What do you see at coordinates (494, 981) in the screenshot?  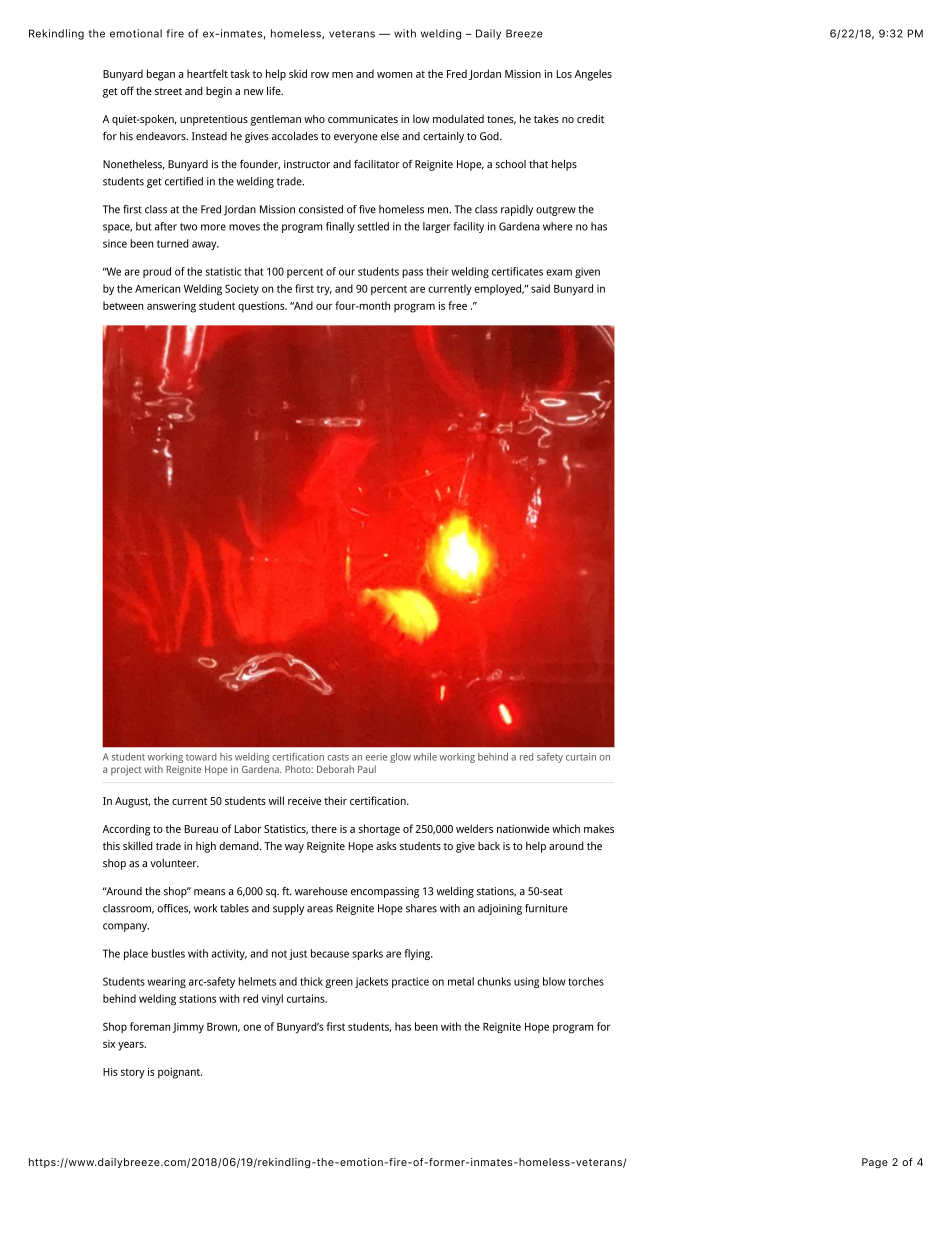 I see `chunks` at bounding box center [494, 981].
